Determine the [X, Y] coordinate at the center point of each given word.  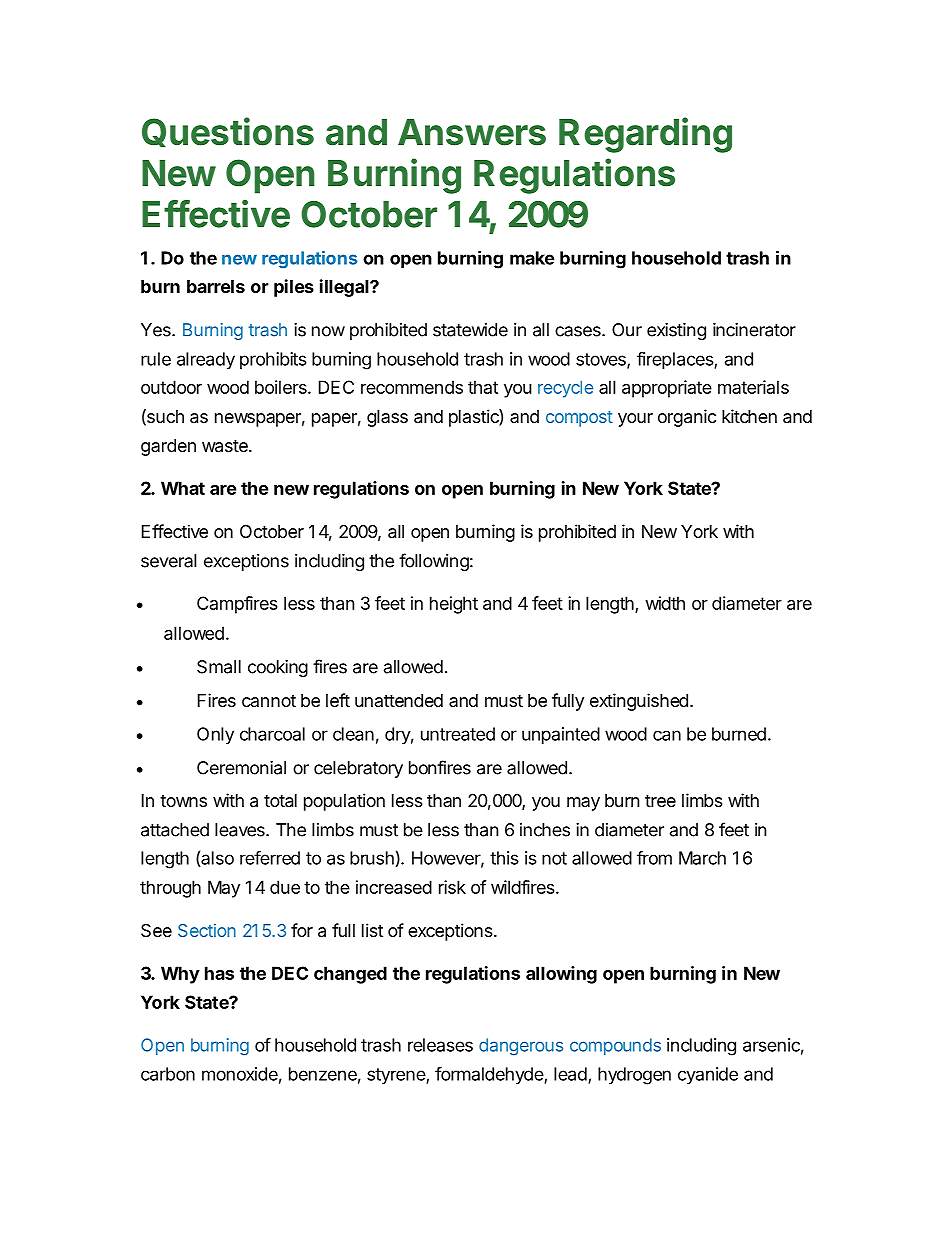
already [206, 361]
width [665, 603]
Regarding [645, 135]
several [169, 561]
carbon [168, 1074]
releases [440, 1045]
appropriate [667, 389]
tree [660, 801]
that [483, 387]
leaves [241, 830]
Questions [228, 132]
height [454, 605]
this [504, 858]
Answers [472, 132]
